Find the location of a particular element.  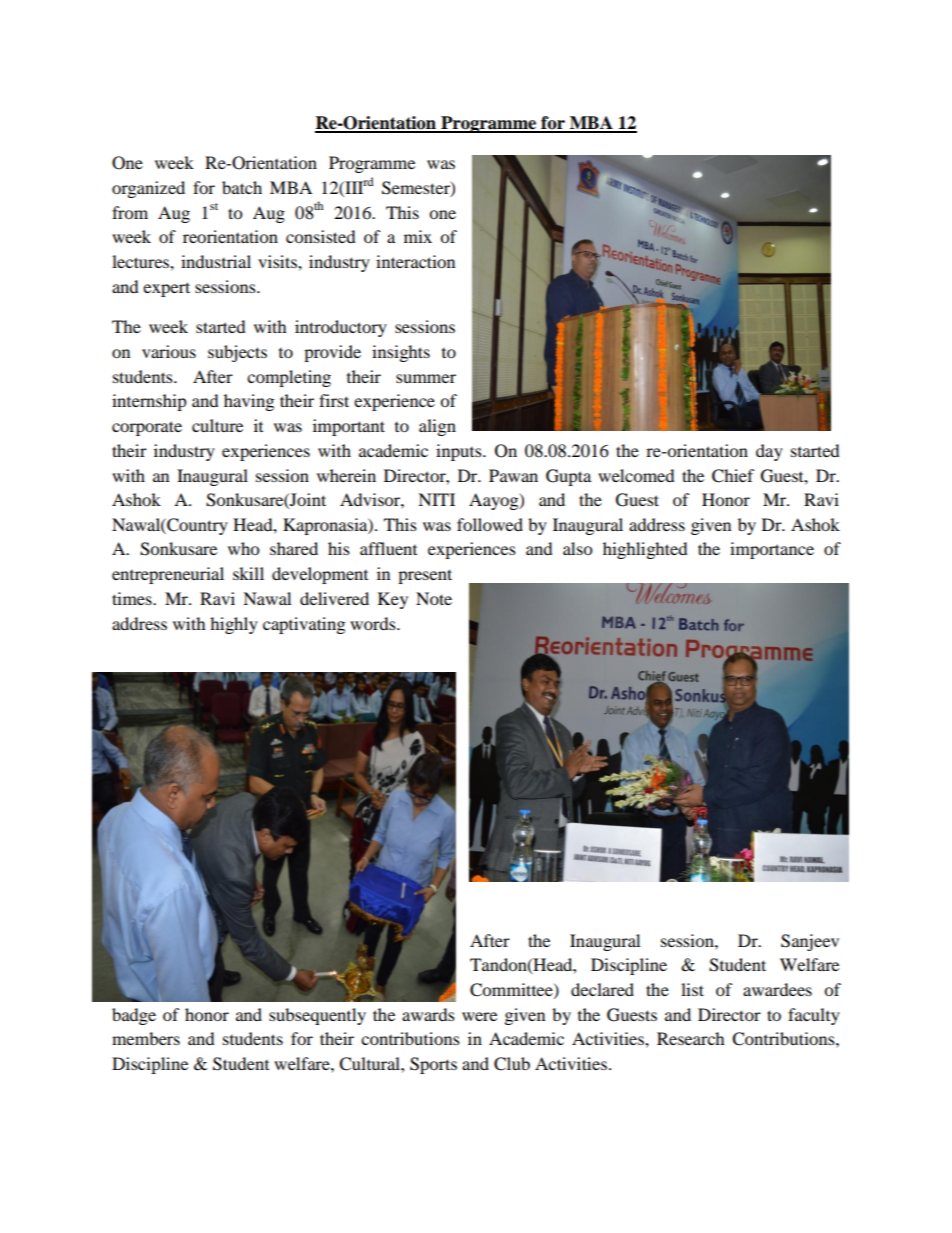

members is located at coordinates (146, 1038).
